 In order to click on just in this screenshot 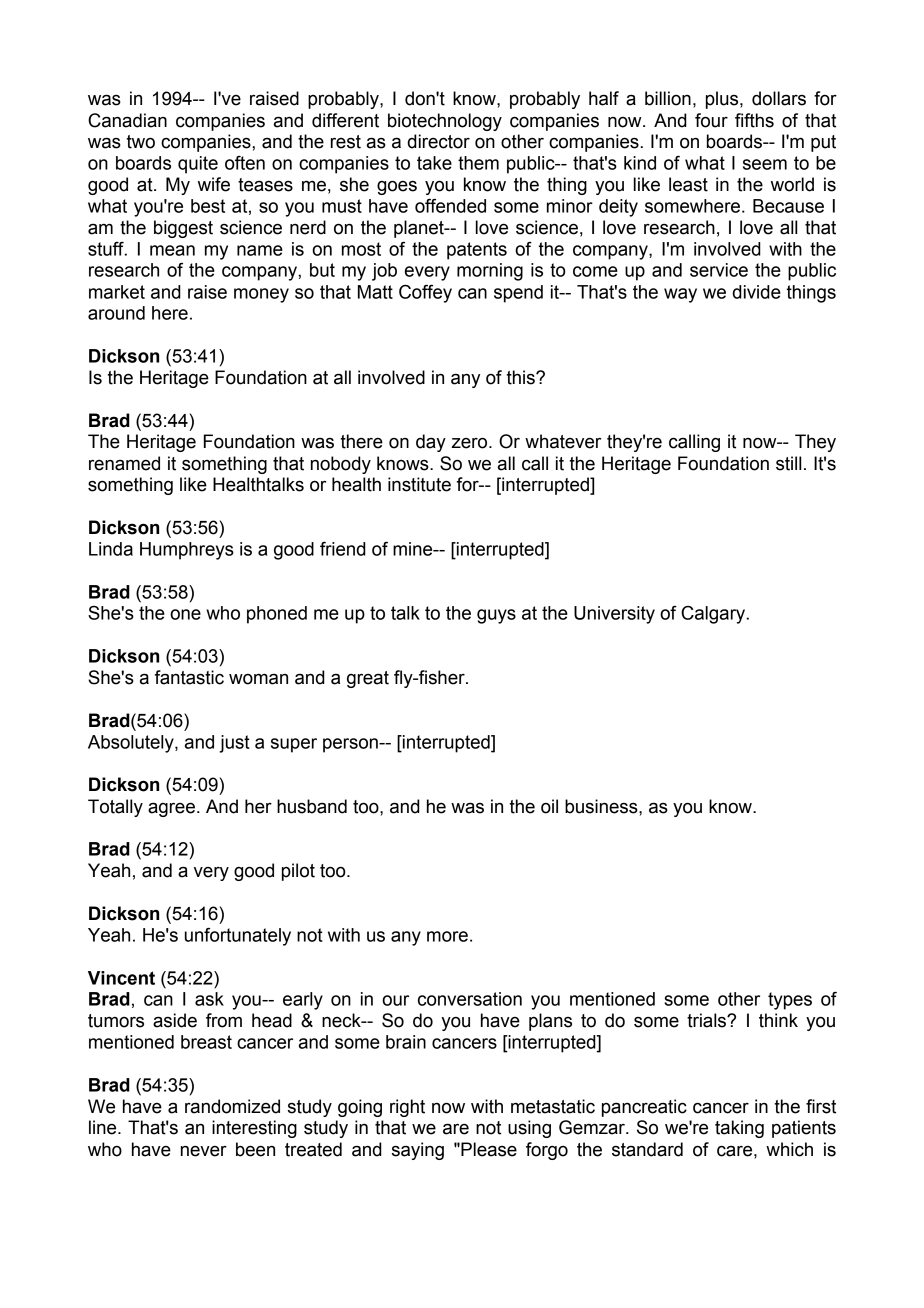, I will do `click(235, 744)`.
